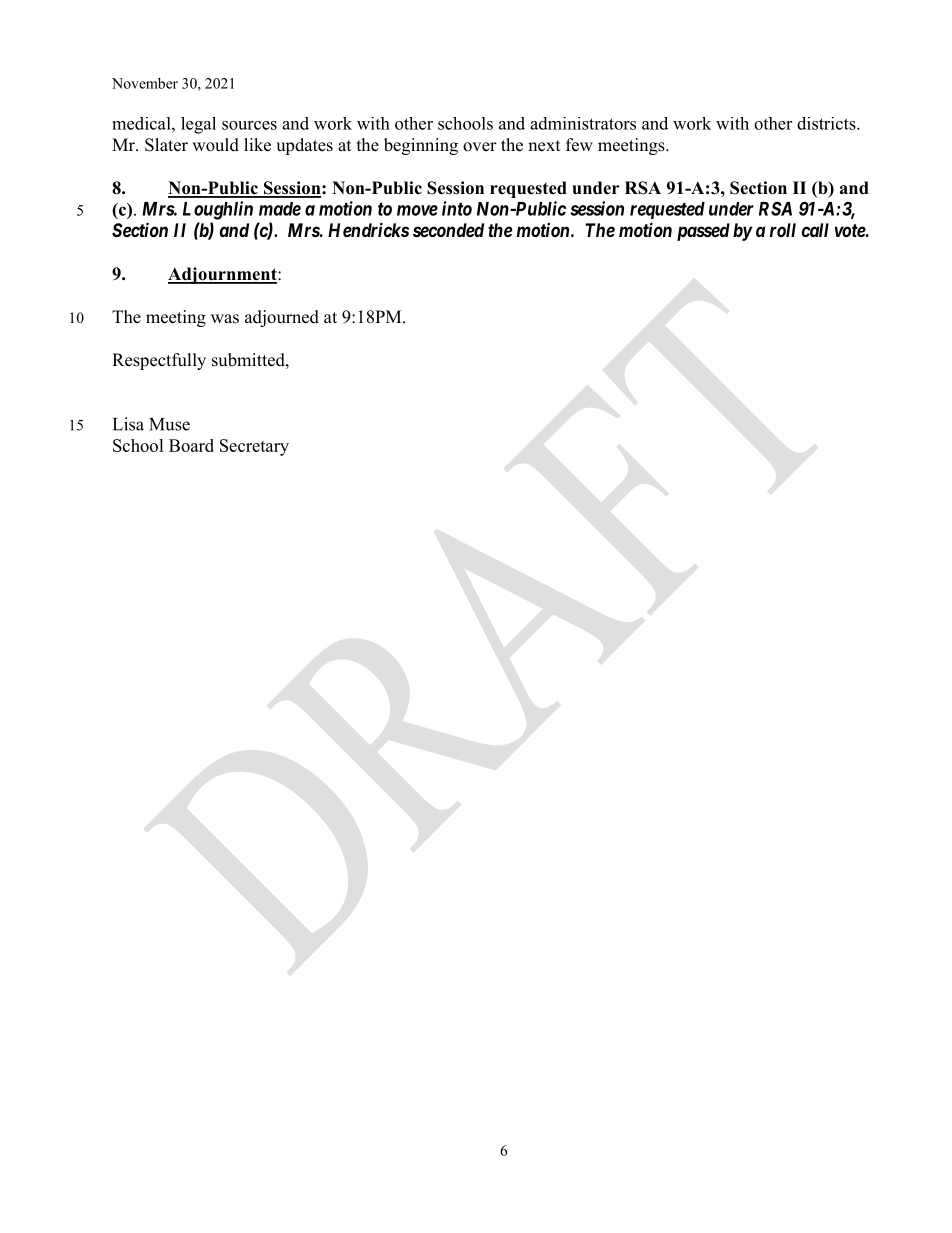  I want to click on Board, so click(191, 445).
